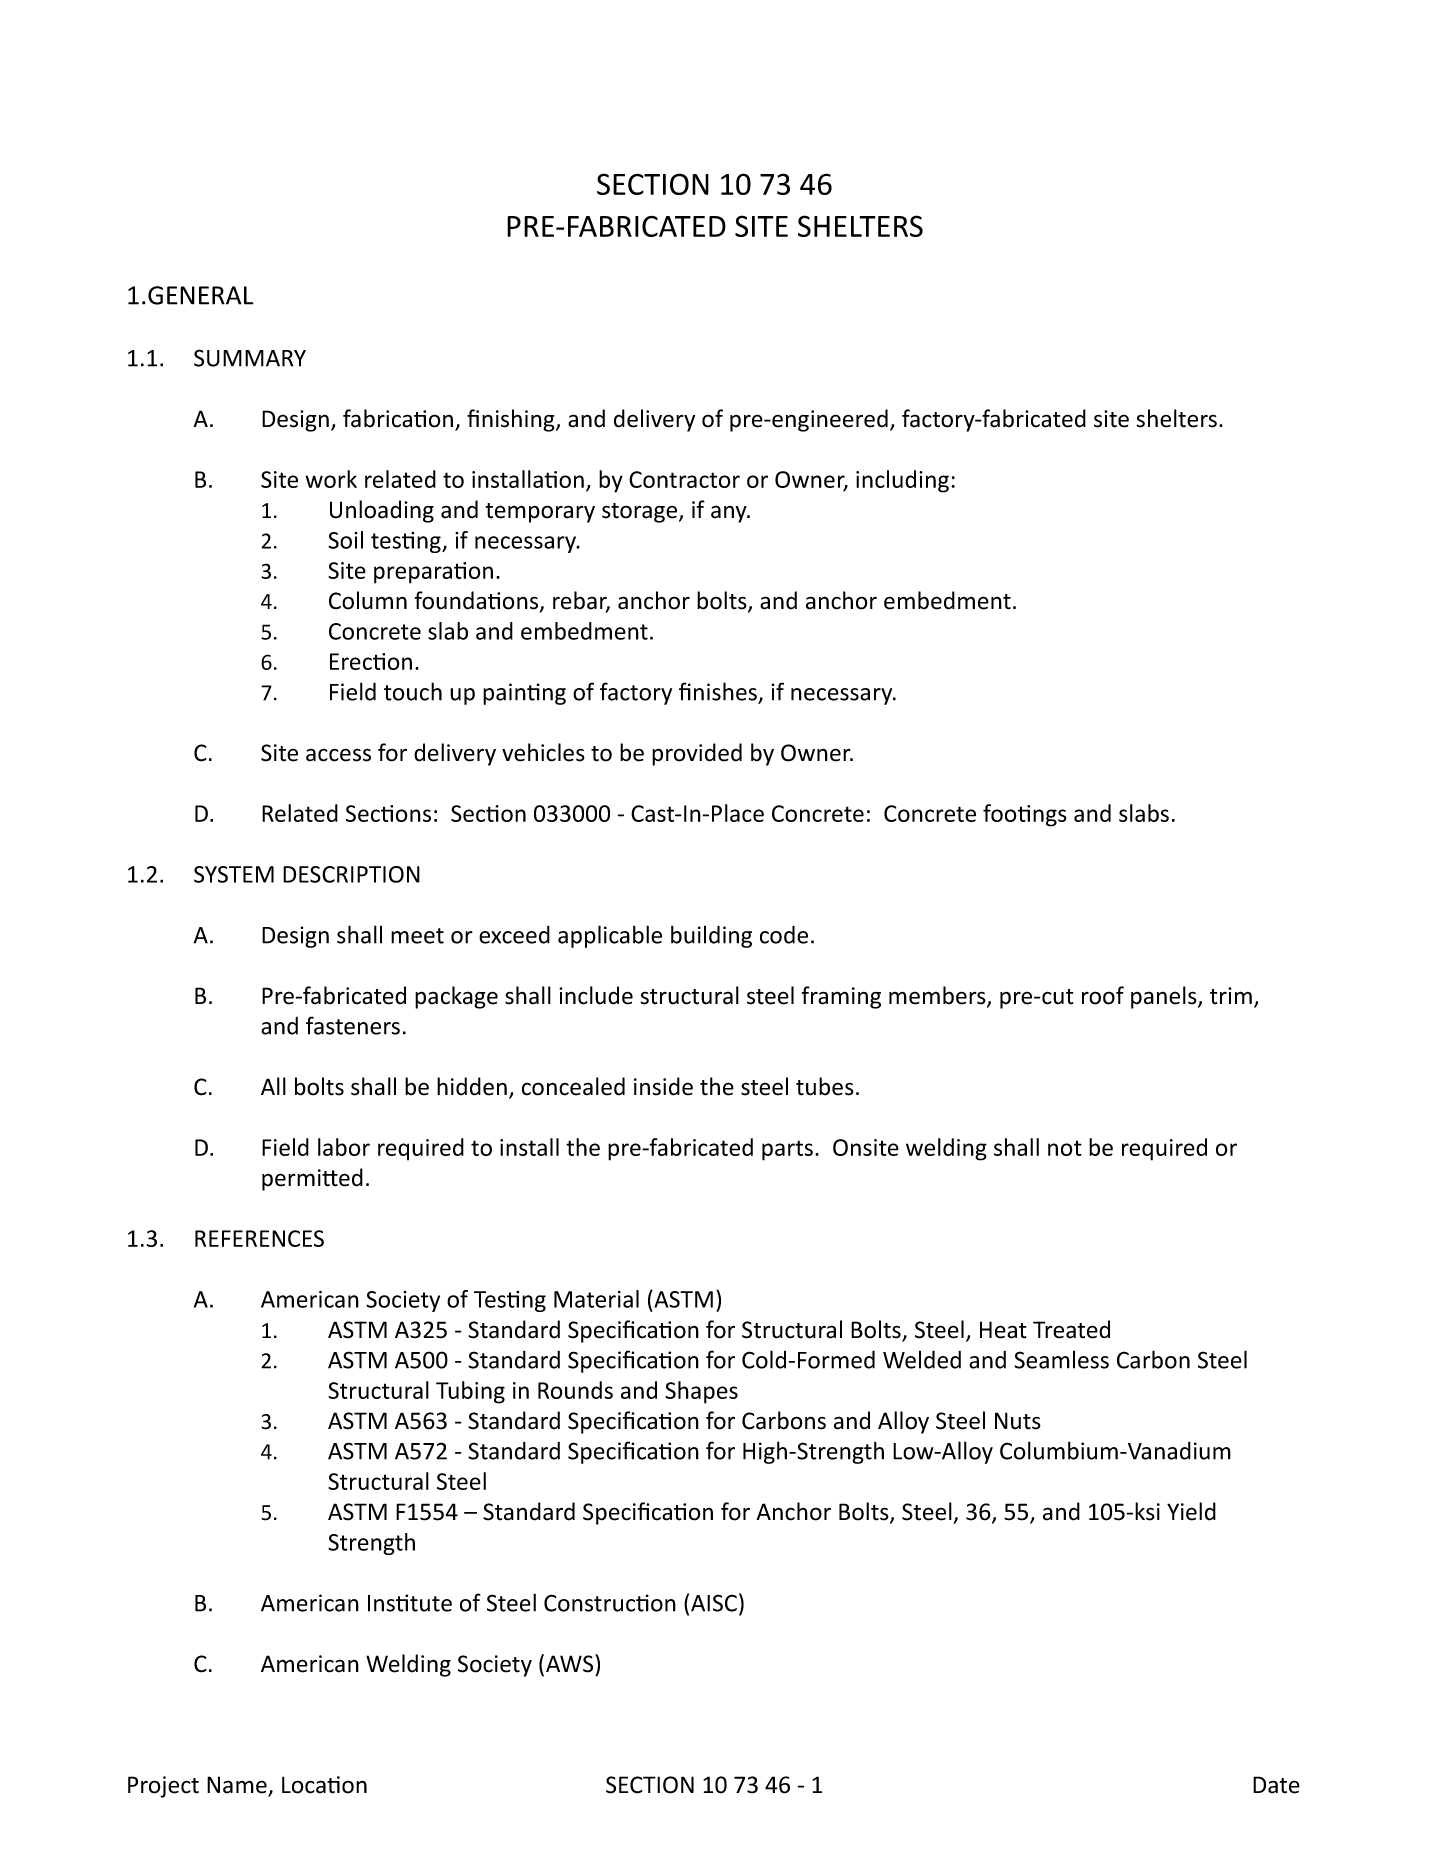  What do you see at coordinates (571, 1663) in the screenshot?
I see `AWS` at bounding box center [571, 1663].
